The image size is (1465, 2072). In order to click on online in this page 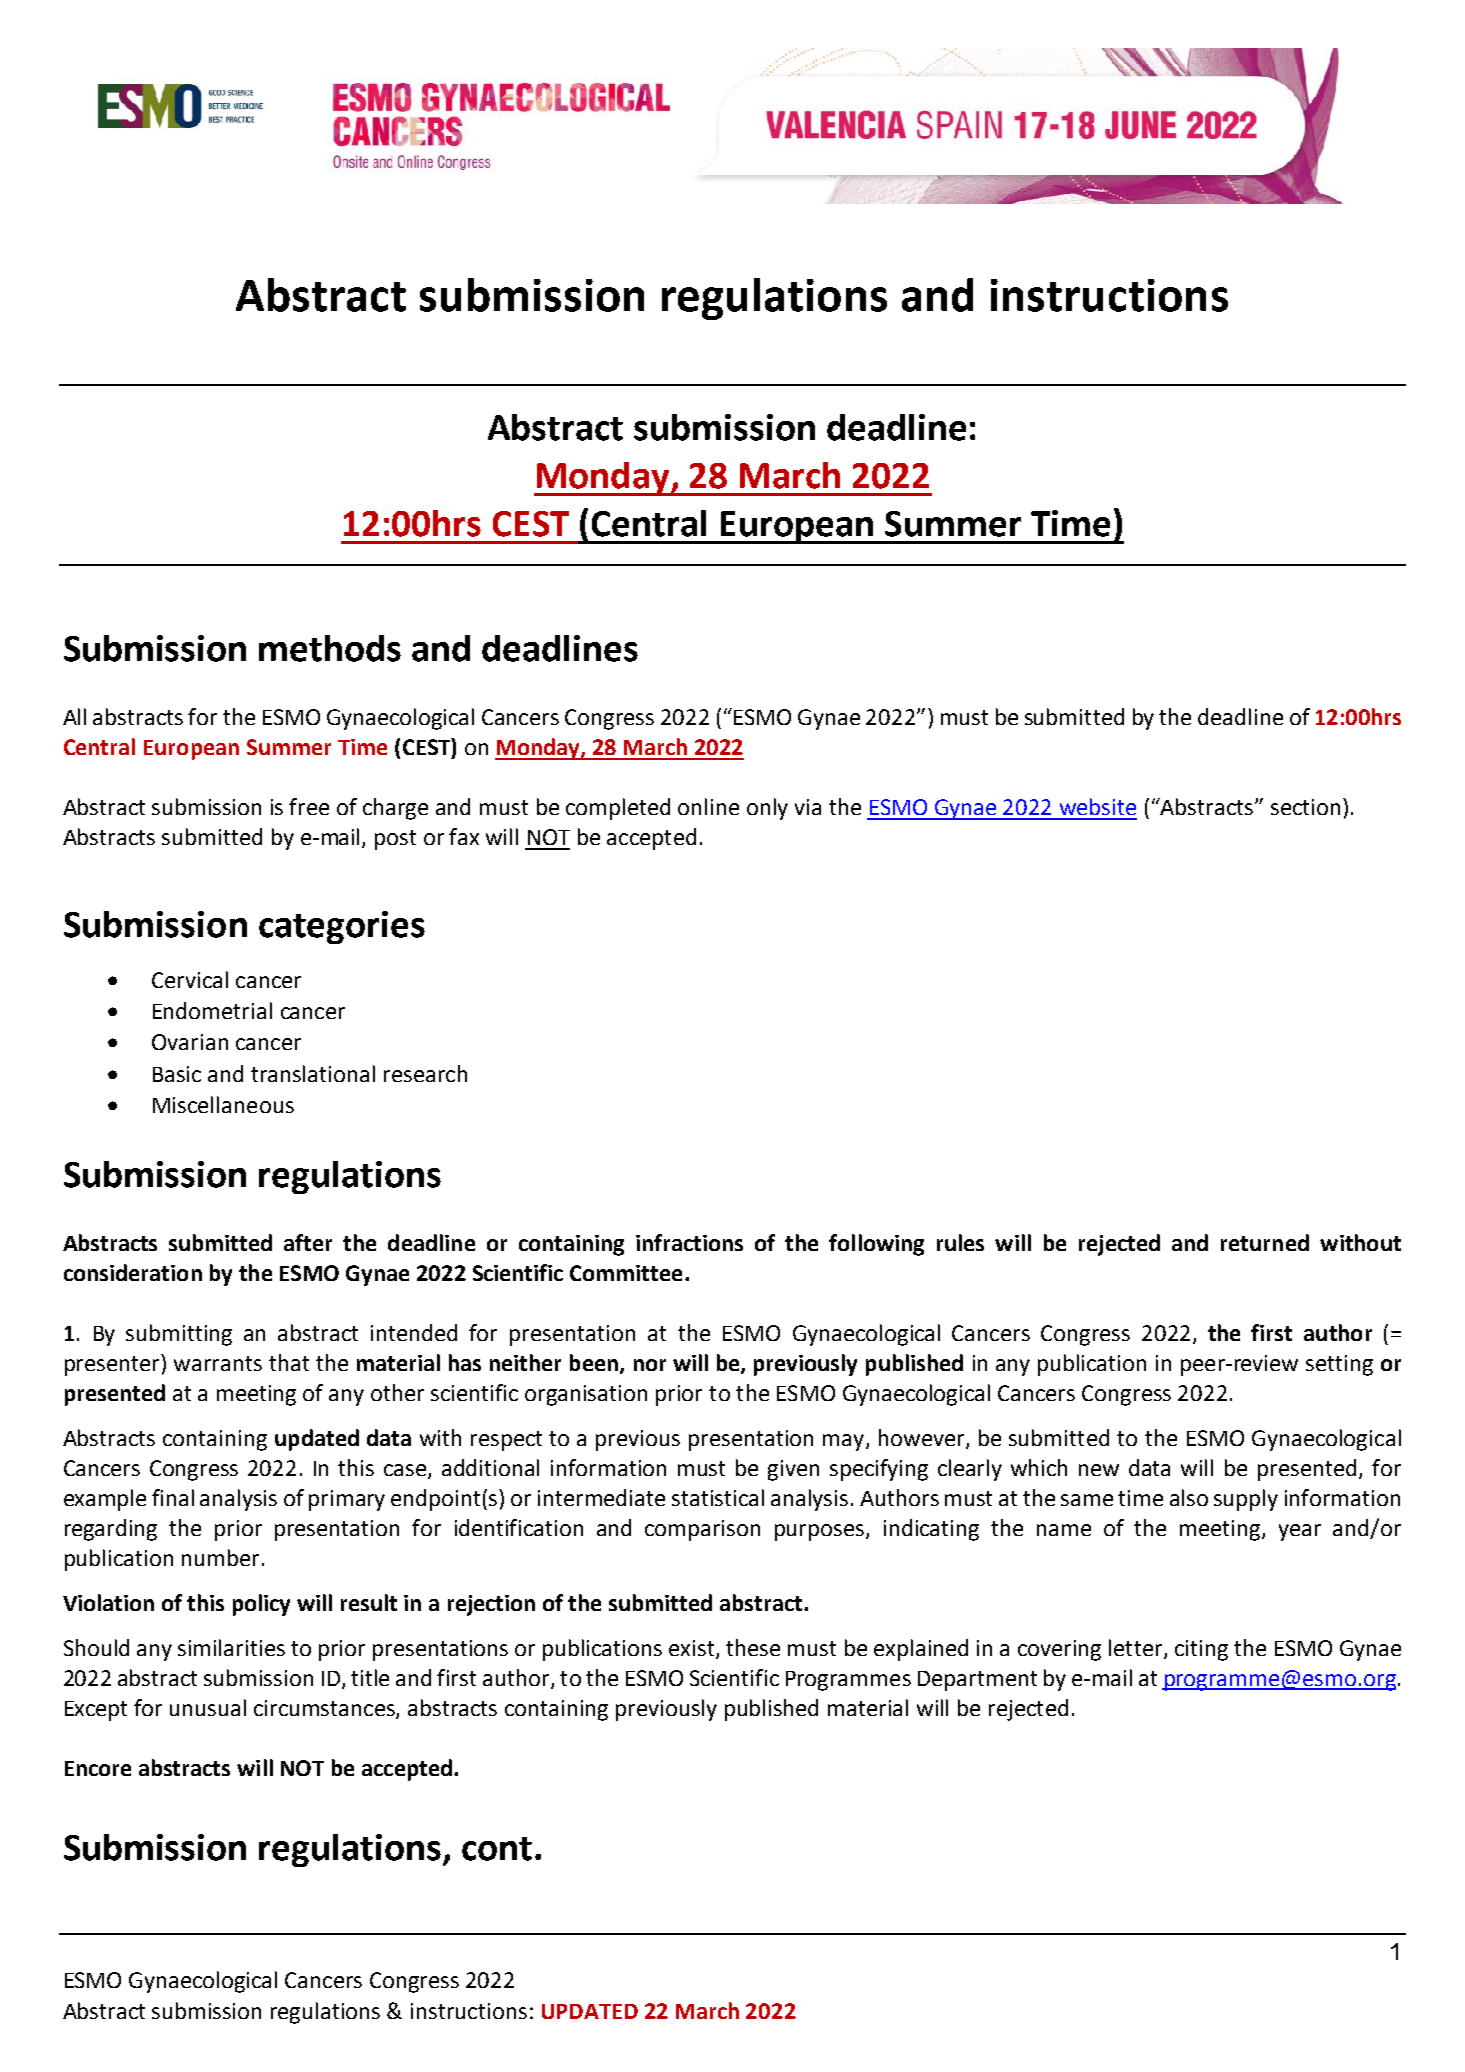, I will do `click(708, 806)`.
